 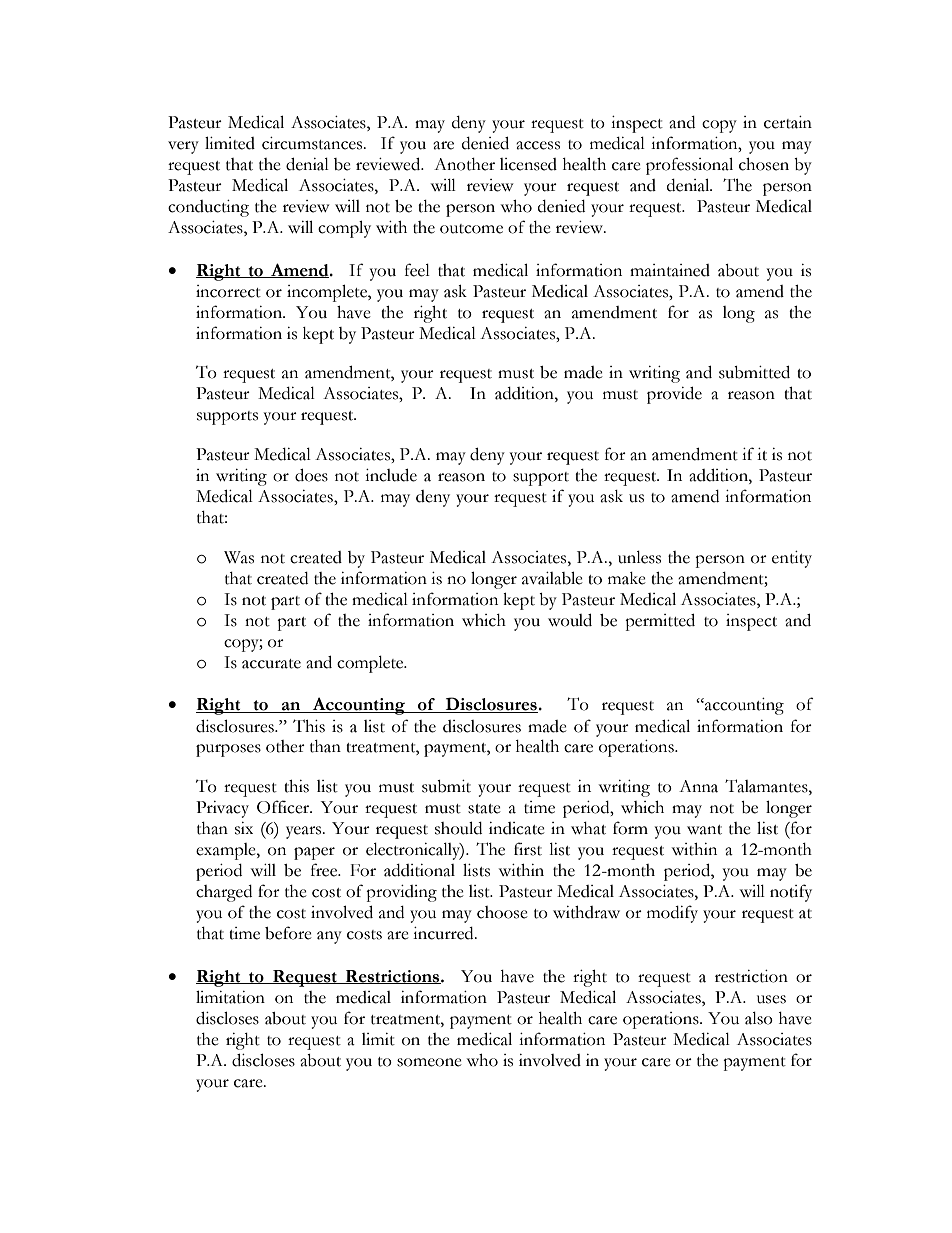 What do you see at coordinates (552, 578) in the page?
I see `available` at bounding box center [552, 578].
